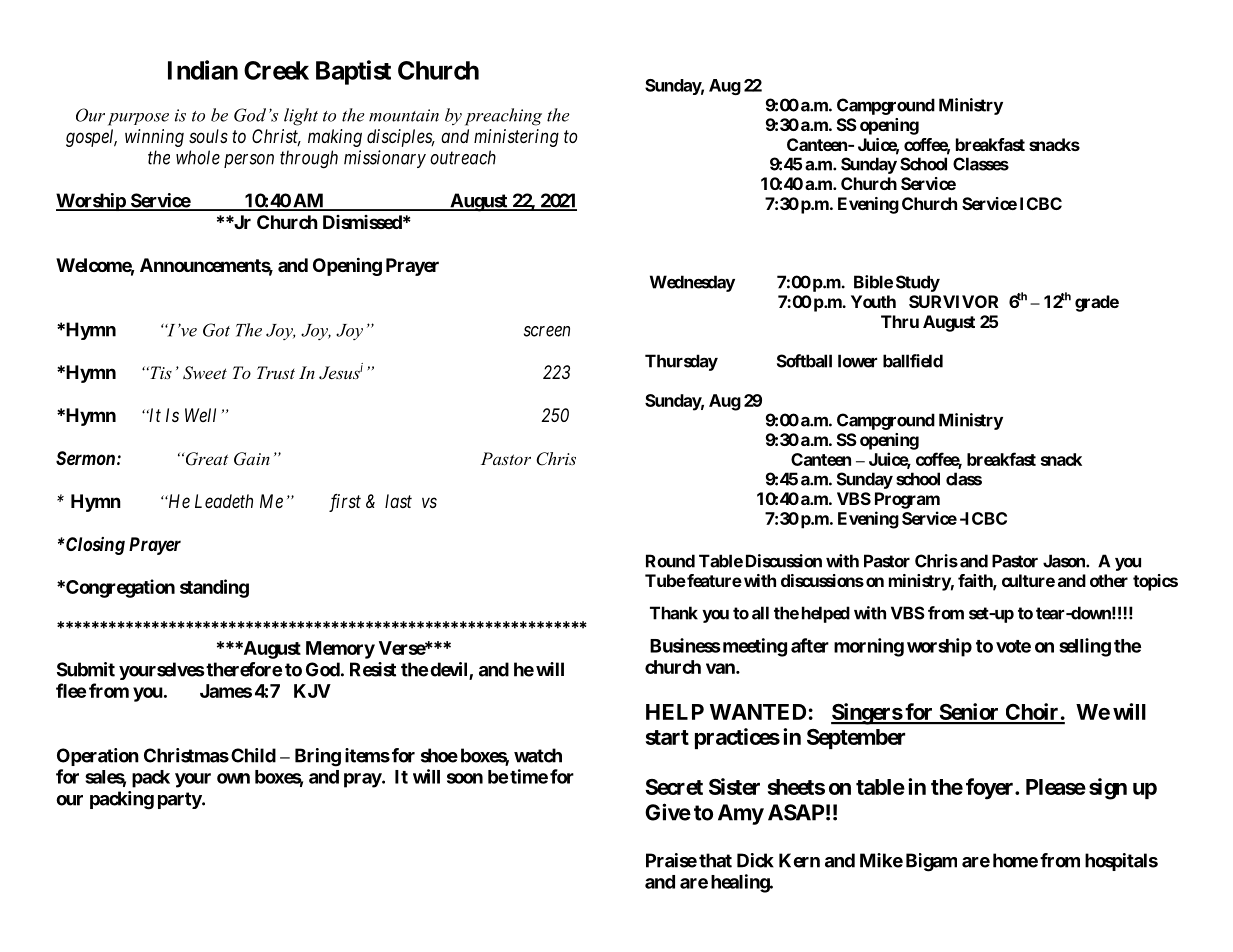 The height and width of the screenshot is (952, 1233). Describe the element at coordinates (398, 501) in the screenshot. I see `last` at that location.
